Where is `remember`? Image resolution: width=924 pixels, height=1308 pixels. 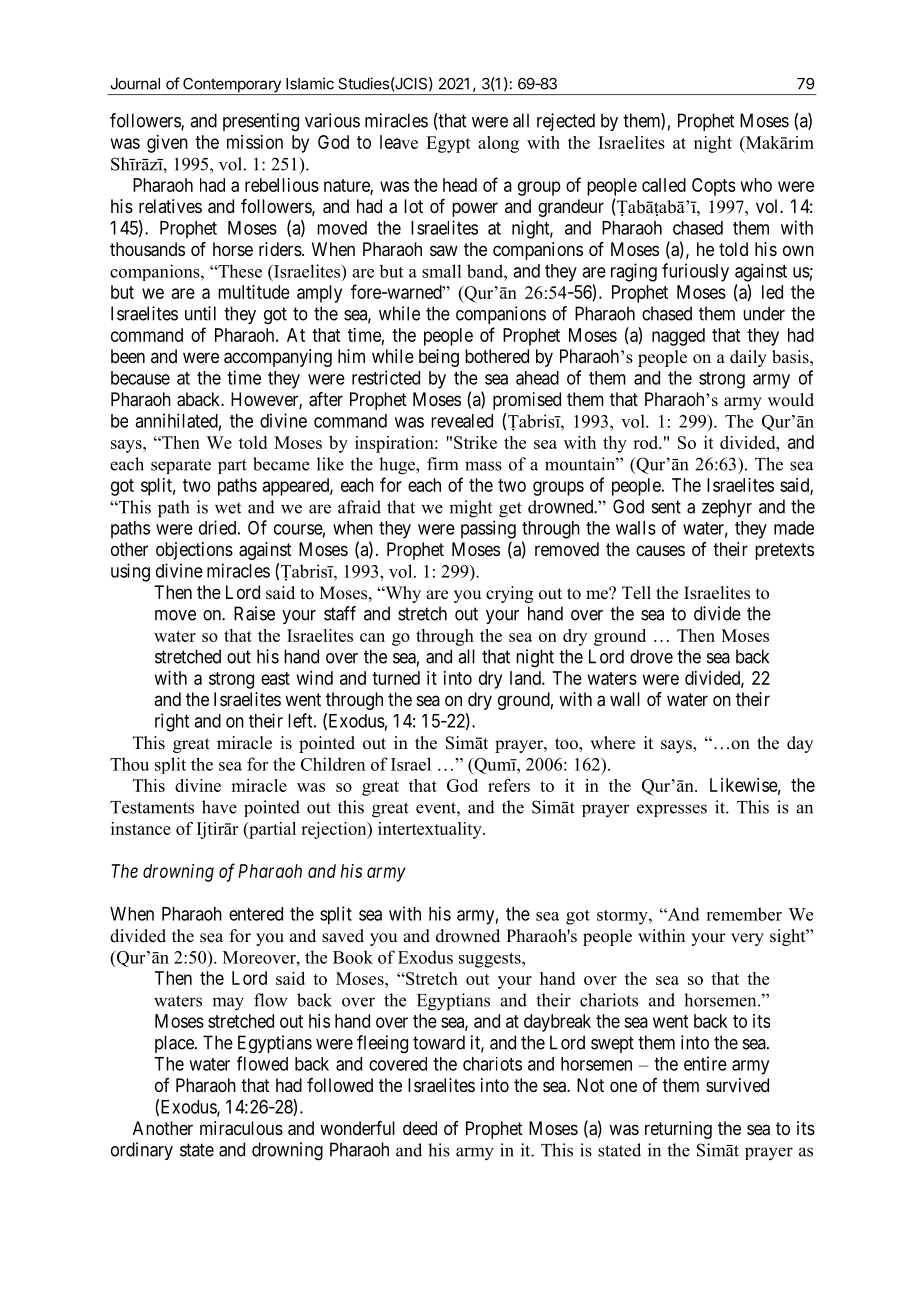
remember is located at coordinates (744, 914).
